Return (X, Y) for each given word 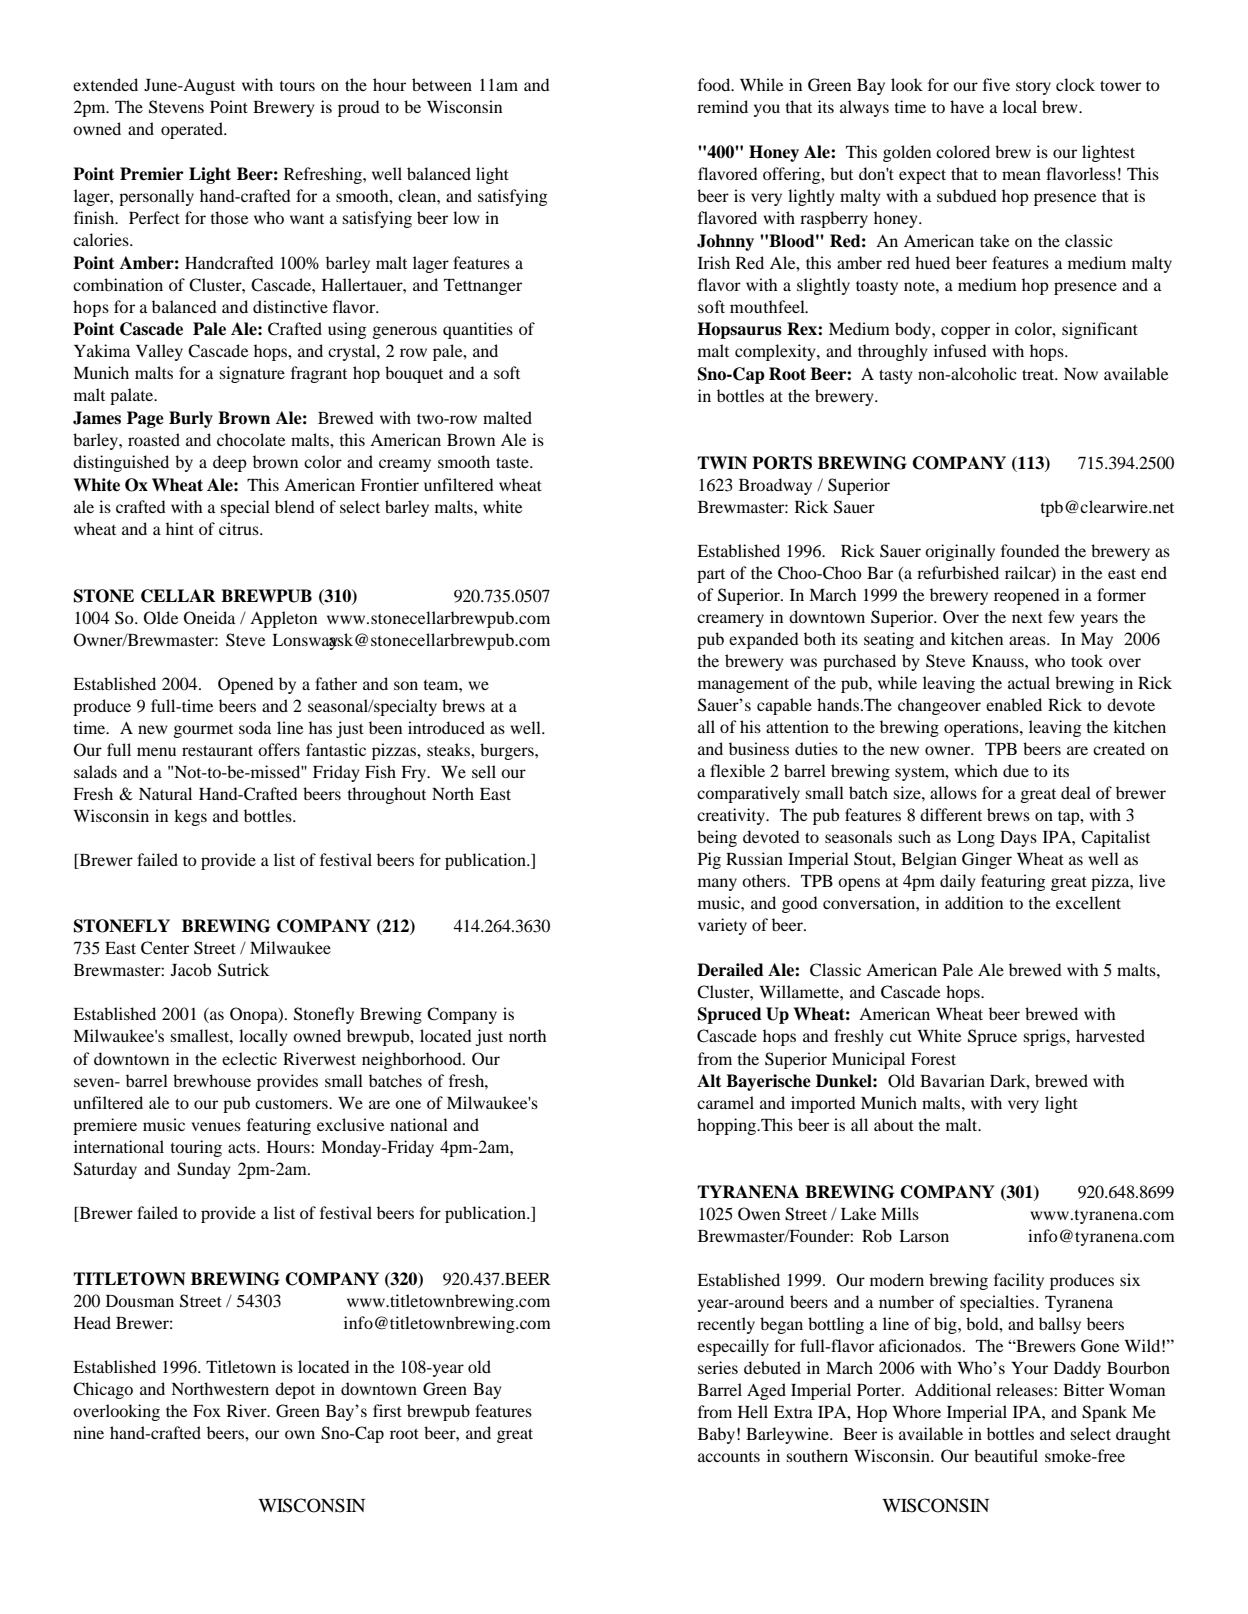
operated (193, 130)
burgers (508, 751)
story (1033, 88)
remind (722, 106)
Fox (207, 1411)
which (976, 770)
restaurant (217, 750)
